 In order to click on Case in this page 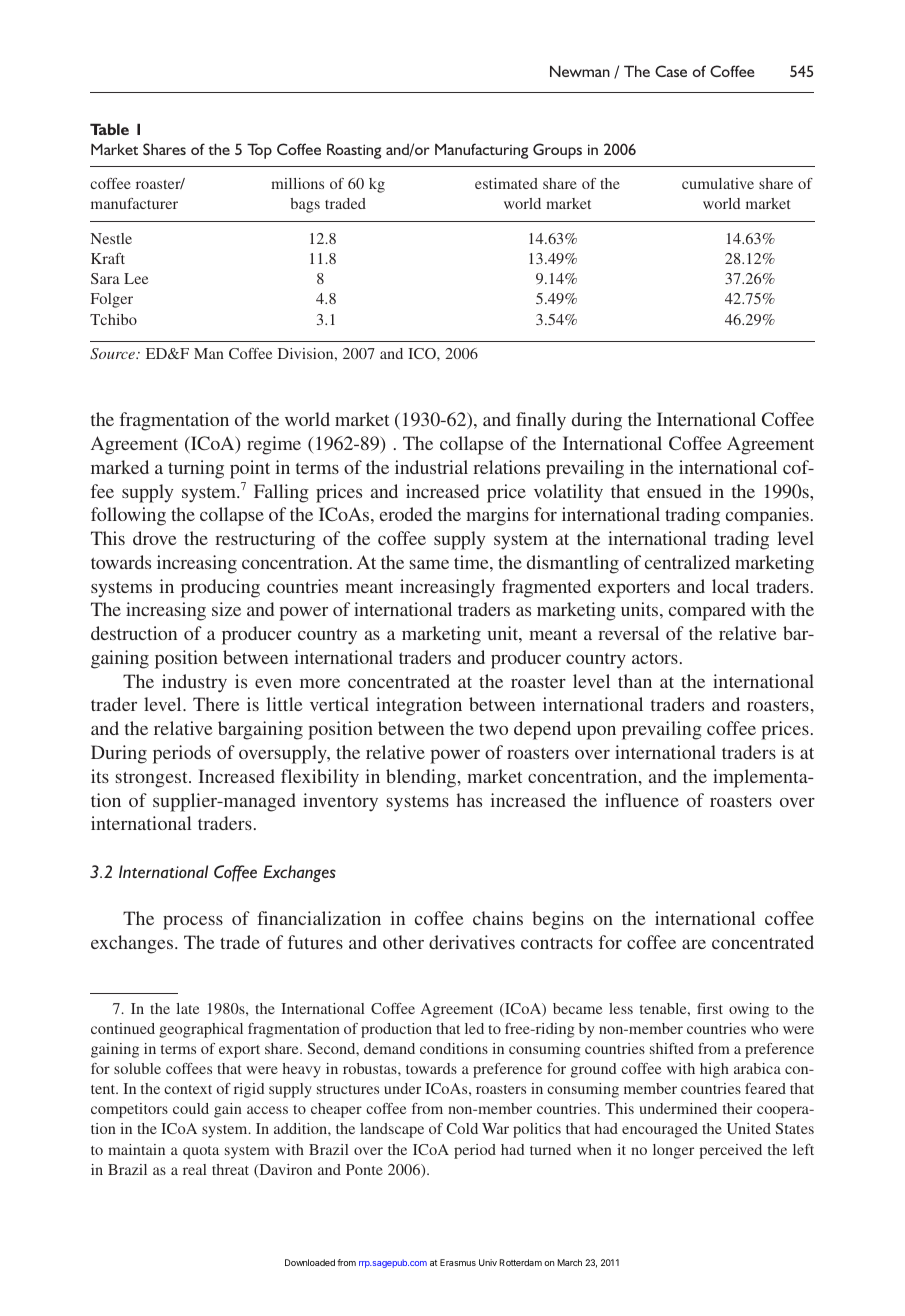, I will do `click(671, 71)`.
